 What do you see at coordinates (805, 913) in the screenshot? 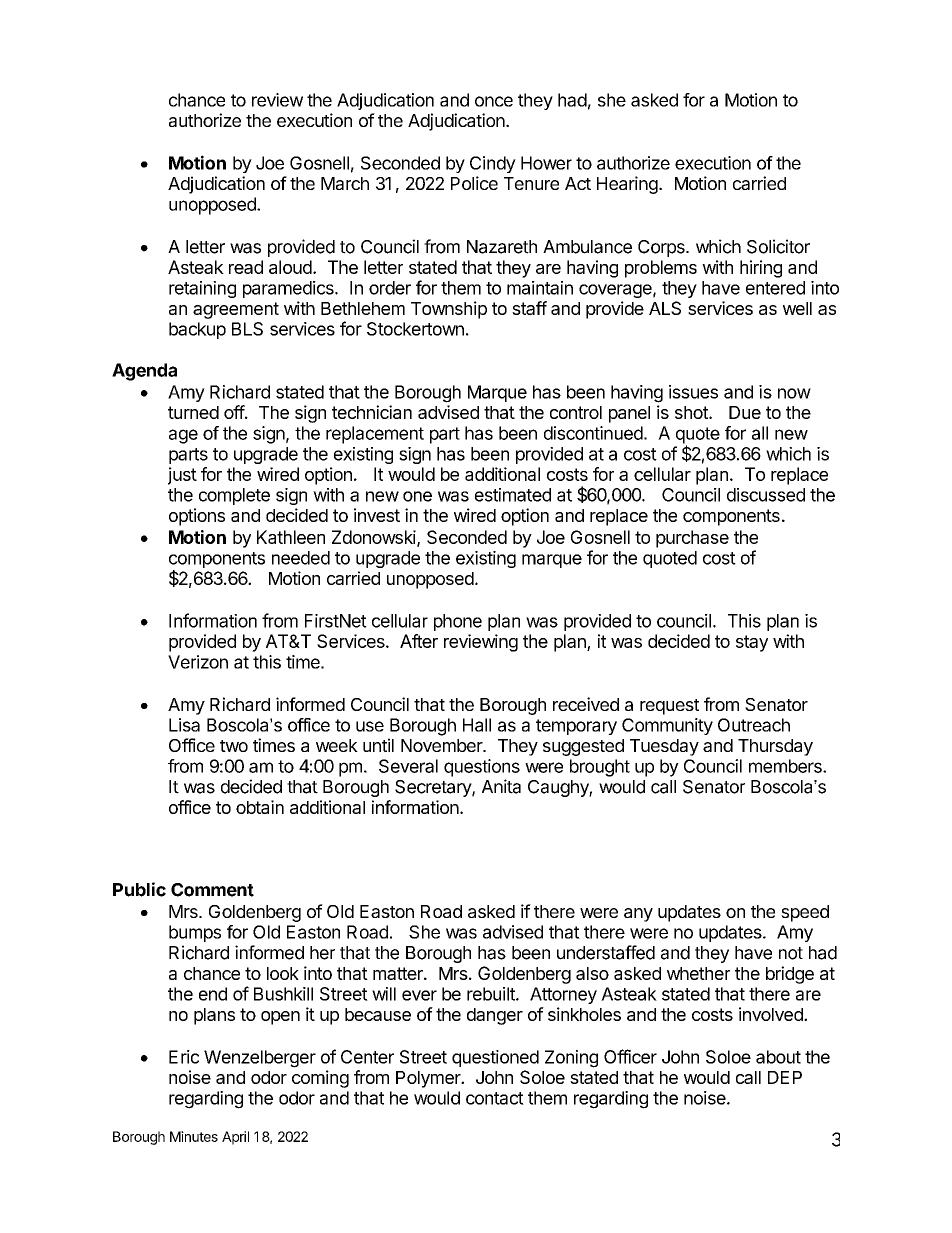
I see `speed` at bounding box center [805, 913].
